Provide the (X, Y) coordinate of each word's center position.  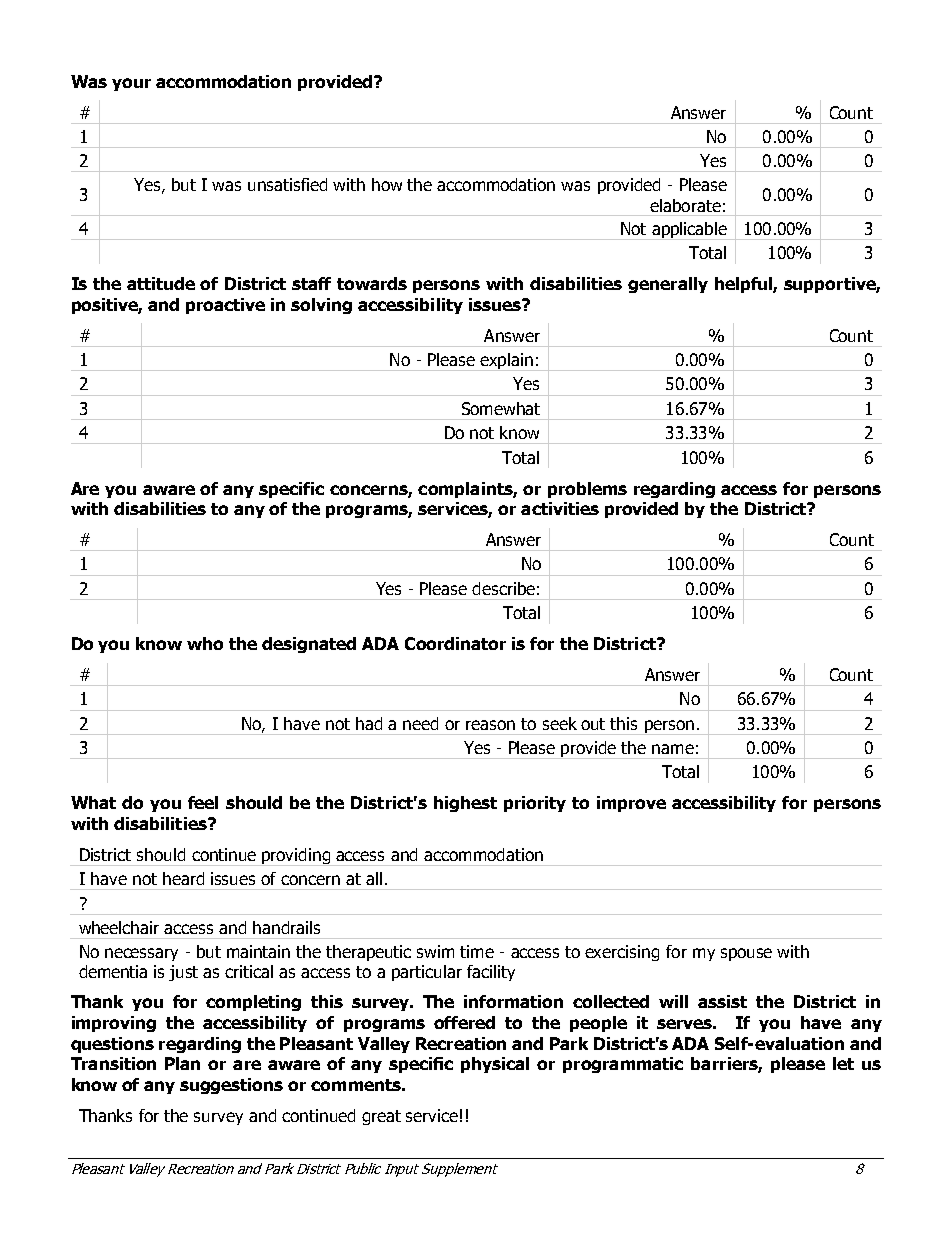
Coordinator (455, 643)
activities (560, 508)
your (131, 84)
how (387, 184)
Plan (182, 1063)
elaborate (685, 205)
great (381, 1117)
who (205, 643)
